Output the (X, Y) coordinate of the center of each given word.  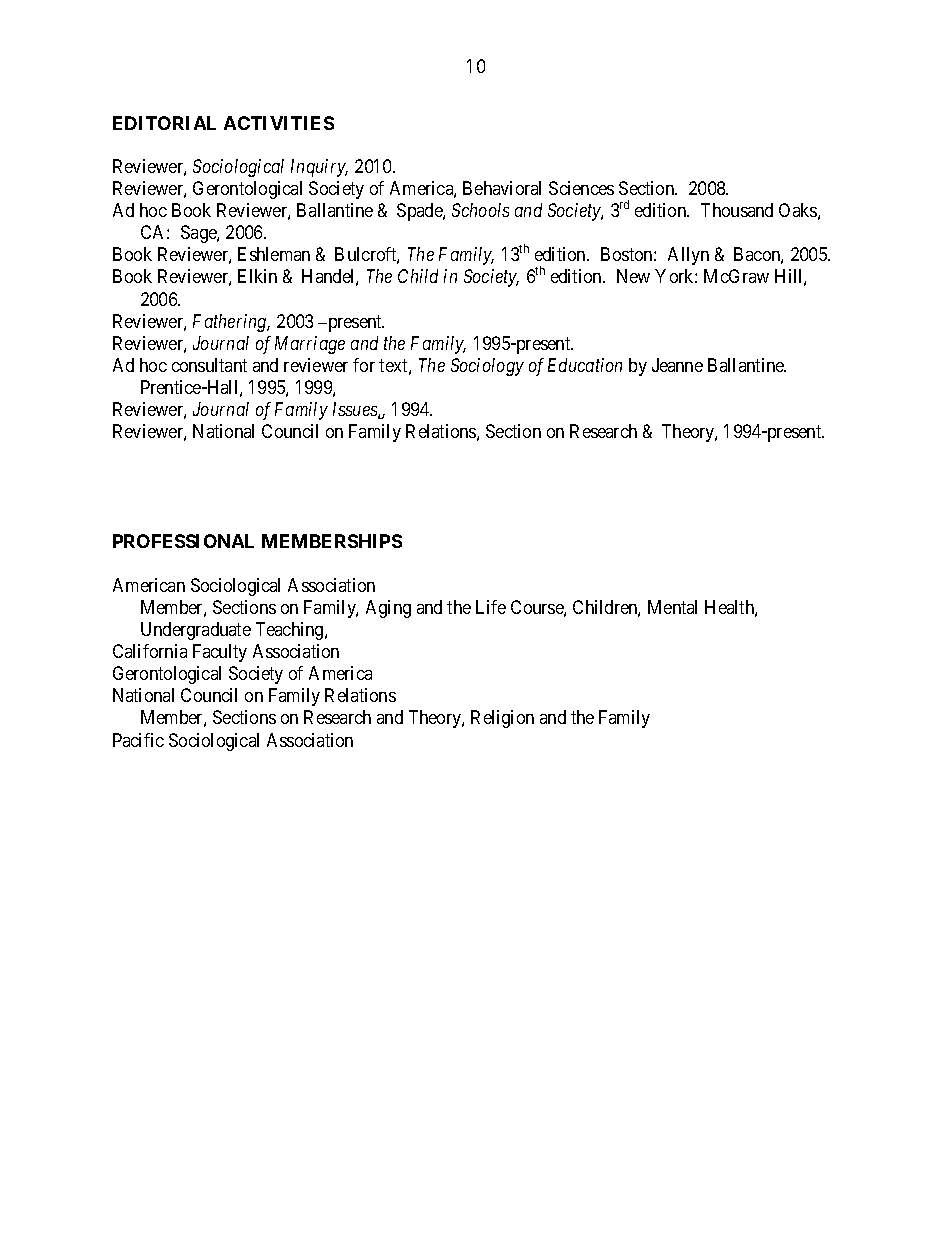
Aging (388, 609)
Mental (672, 607)
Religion (502, 719)
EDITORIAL (164, 123)
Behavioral (502, 188)
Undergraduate (196, 631)
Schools (480, 210)
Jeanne (677, 365)
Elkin (257, 276)
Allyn (688, 256)
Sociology (487, 367)
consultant (209, 365)
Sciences (581, 188)
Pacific (138, 740)
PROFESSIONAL (183, 541)
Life (491, 607)
